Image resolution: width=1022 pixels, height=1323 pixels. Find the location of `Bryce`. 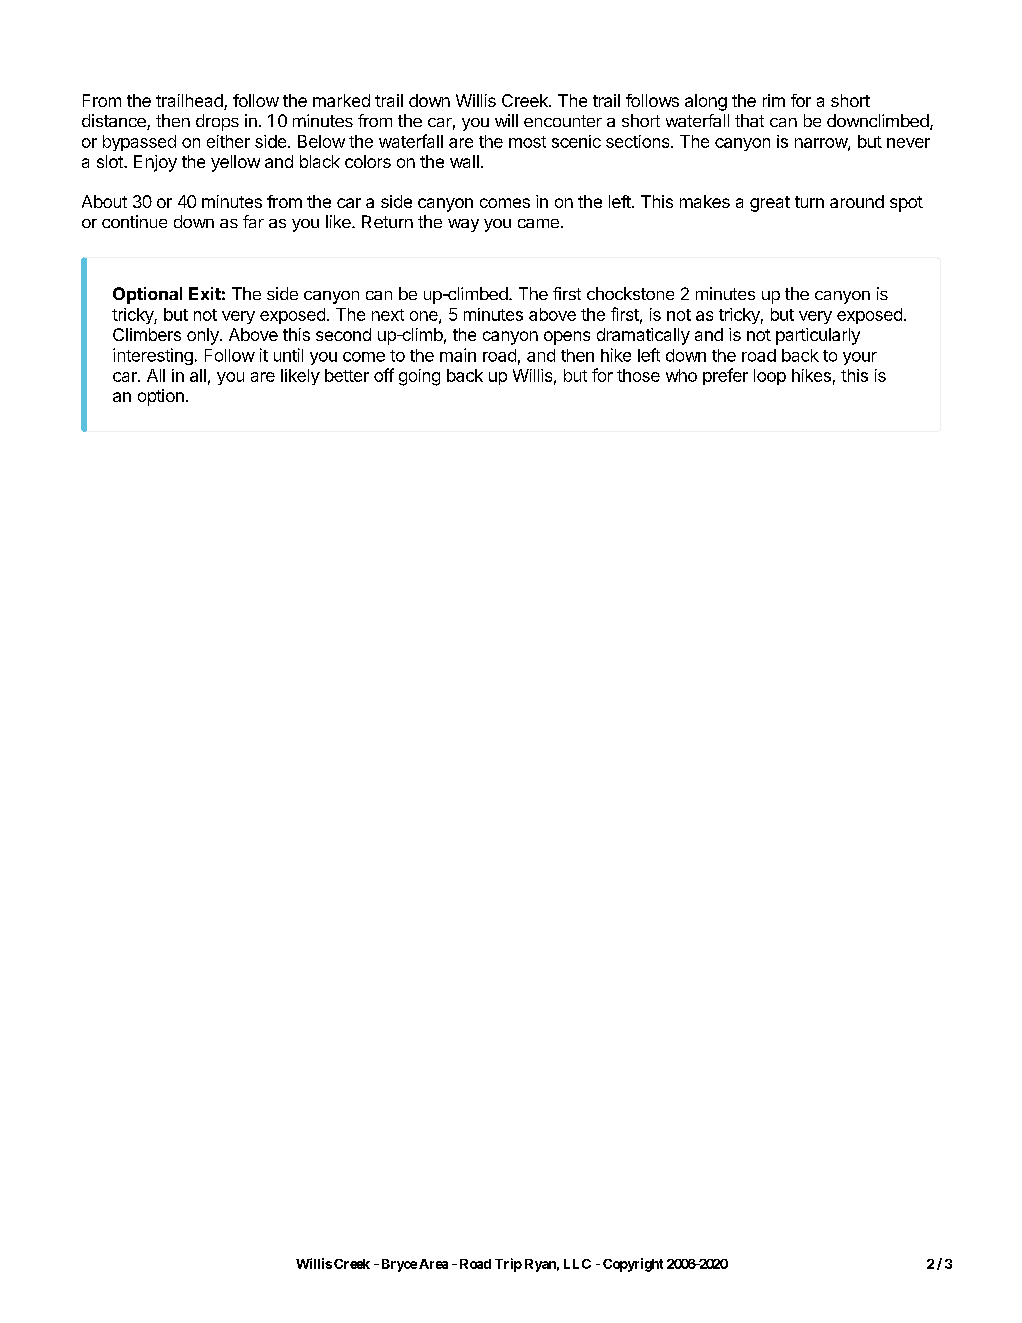

Bryce is located at coordinates (399, 1265).
